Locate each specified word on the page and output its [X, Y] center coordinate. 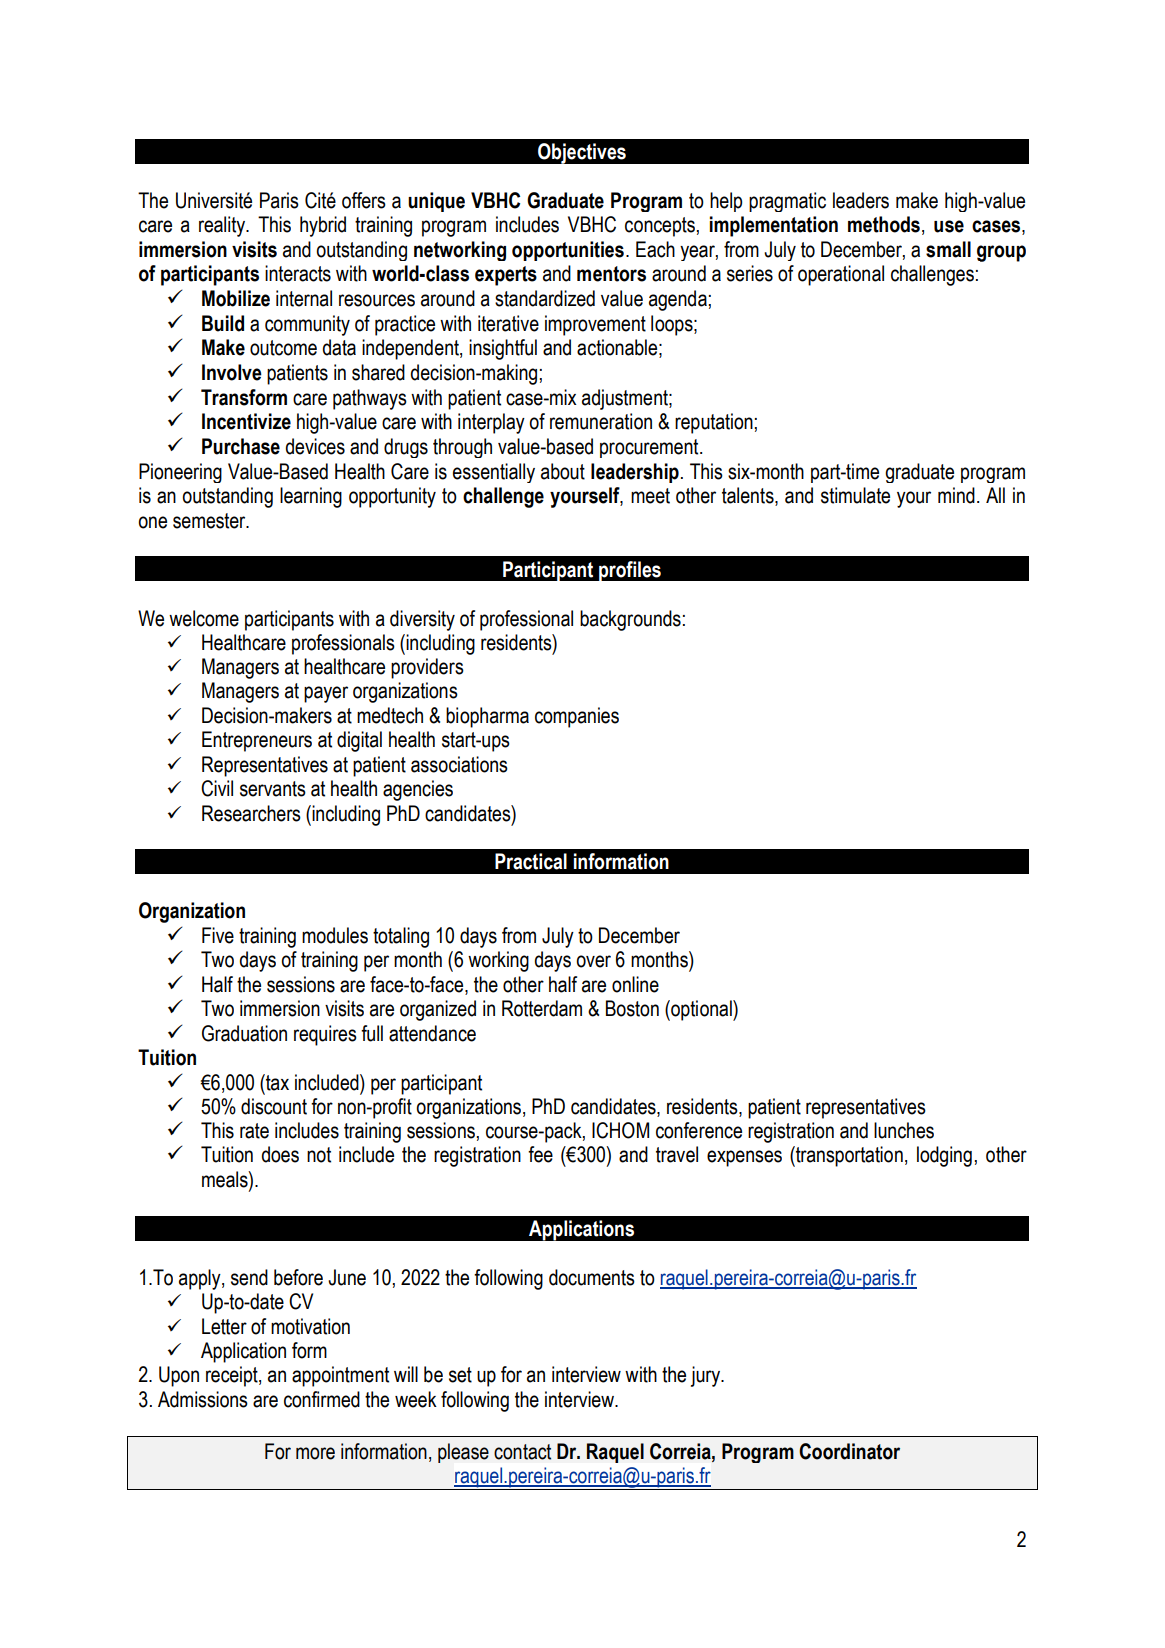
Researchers [251, 813]
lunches [904, 1130]
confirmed [322, 1399]
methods [884, 224]
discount [274, 1106]
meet [650, 496]
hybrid [323, 226]
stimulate [855, 495]
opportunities [568, 251]
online [635, 984]
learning [311, 497]
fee [540, 1154]
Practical [531, 861]
